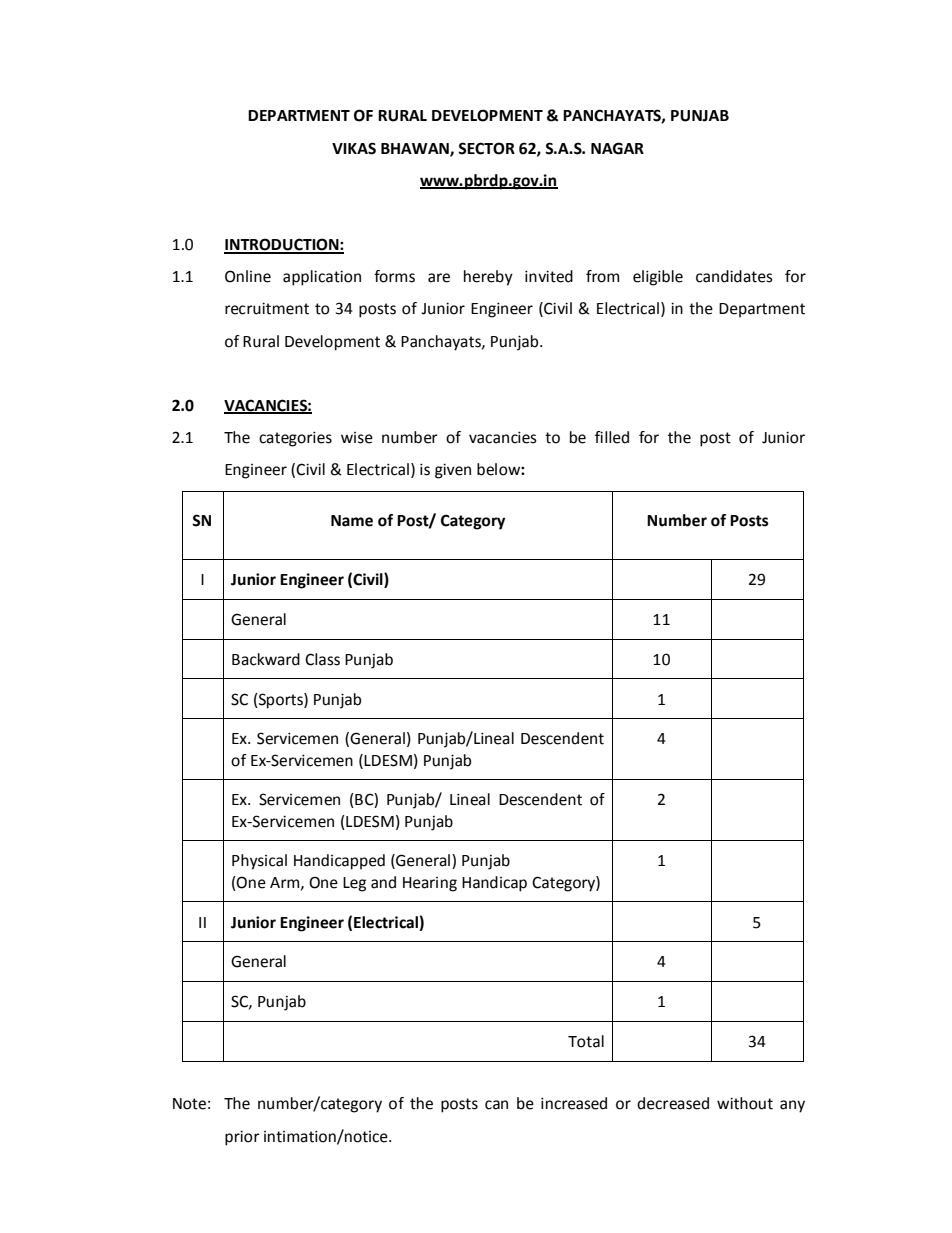 This screenshot has height=1233, width=952. I want to click on candidates, so click(734, 276).
